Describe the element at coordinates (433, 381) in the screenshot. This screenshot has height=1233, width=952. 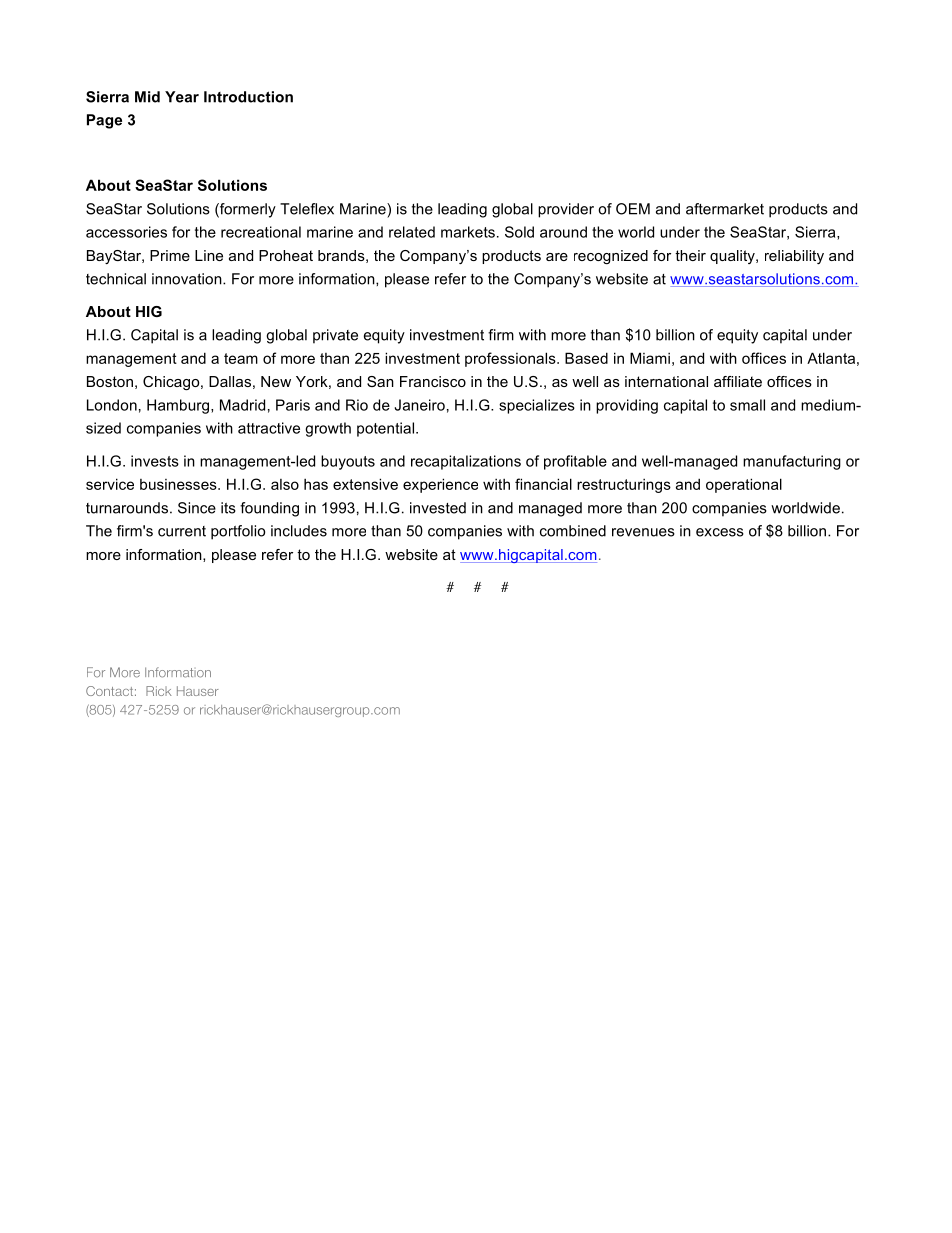
I see `Francisco` at that location.
